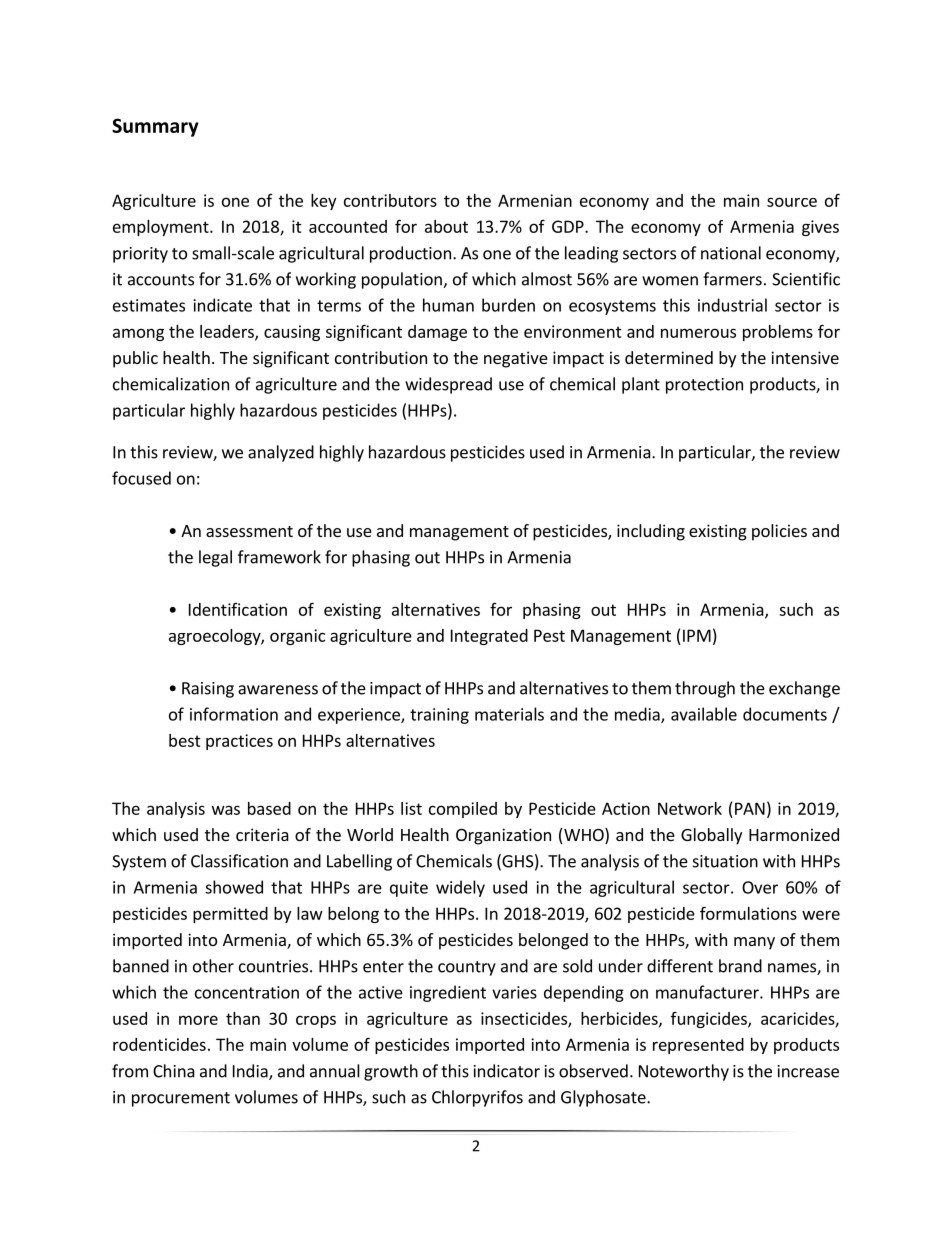 Image resolution: width=952 pixels, height=1233 pixels. Describe the element at coordinates (251, 1072) in the screenshot. I see `India` at that location.
